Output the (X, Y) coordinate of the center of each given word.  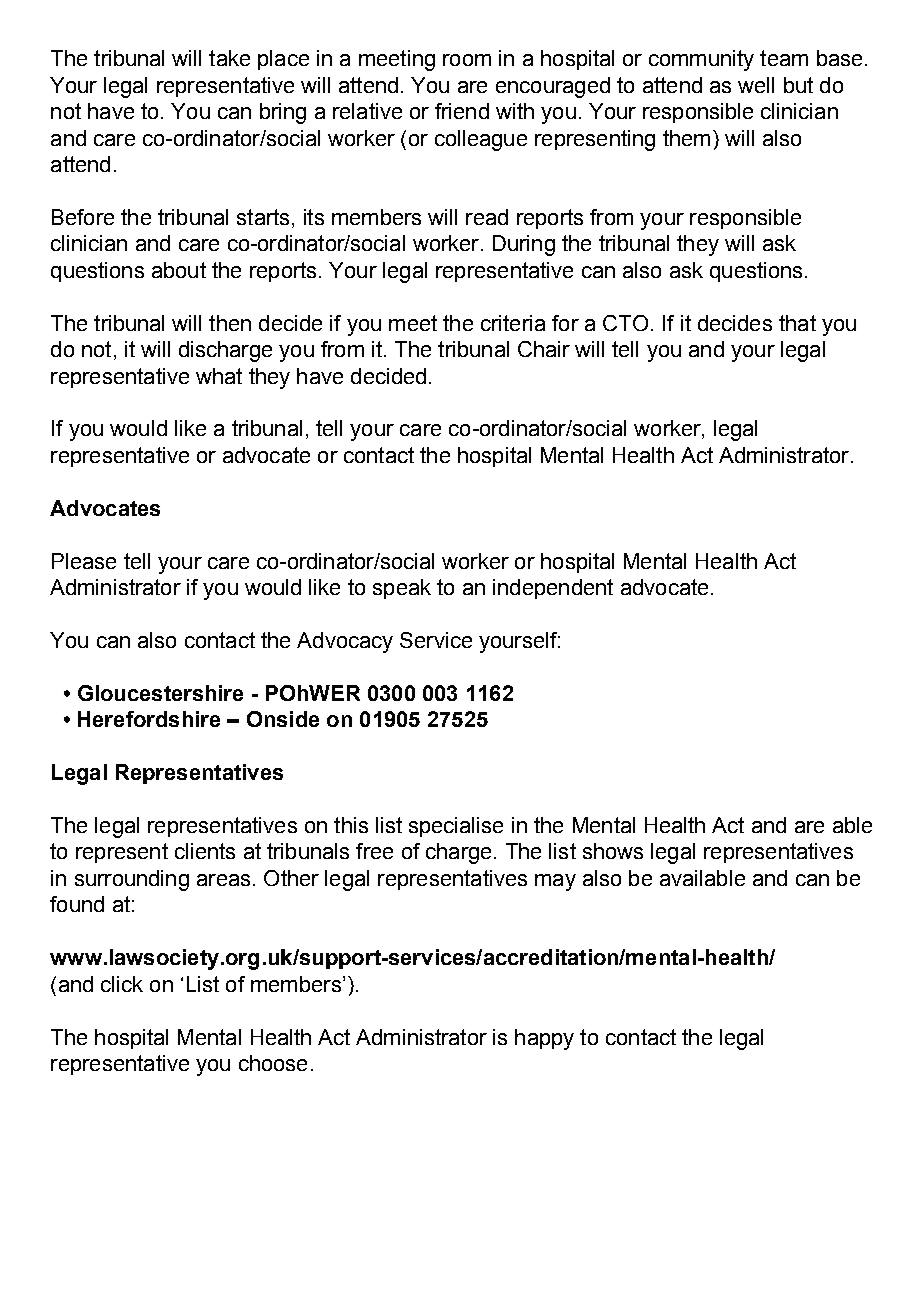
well (756, 85)
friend (462, 111)
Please (84, 561)
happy (544, 1039)
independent (553, 589)
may (555, 882)
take (229, 58)
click (122, 984)
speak (402, 589)
